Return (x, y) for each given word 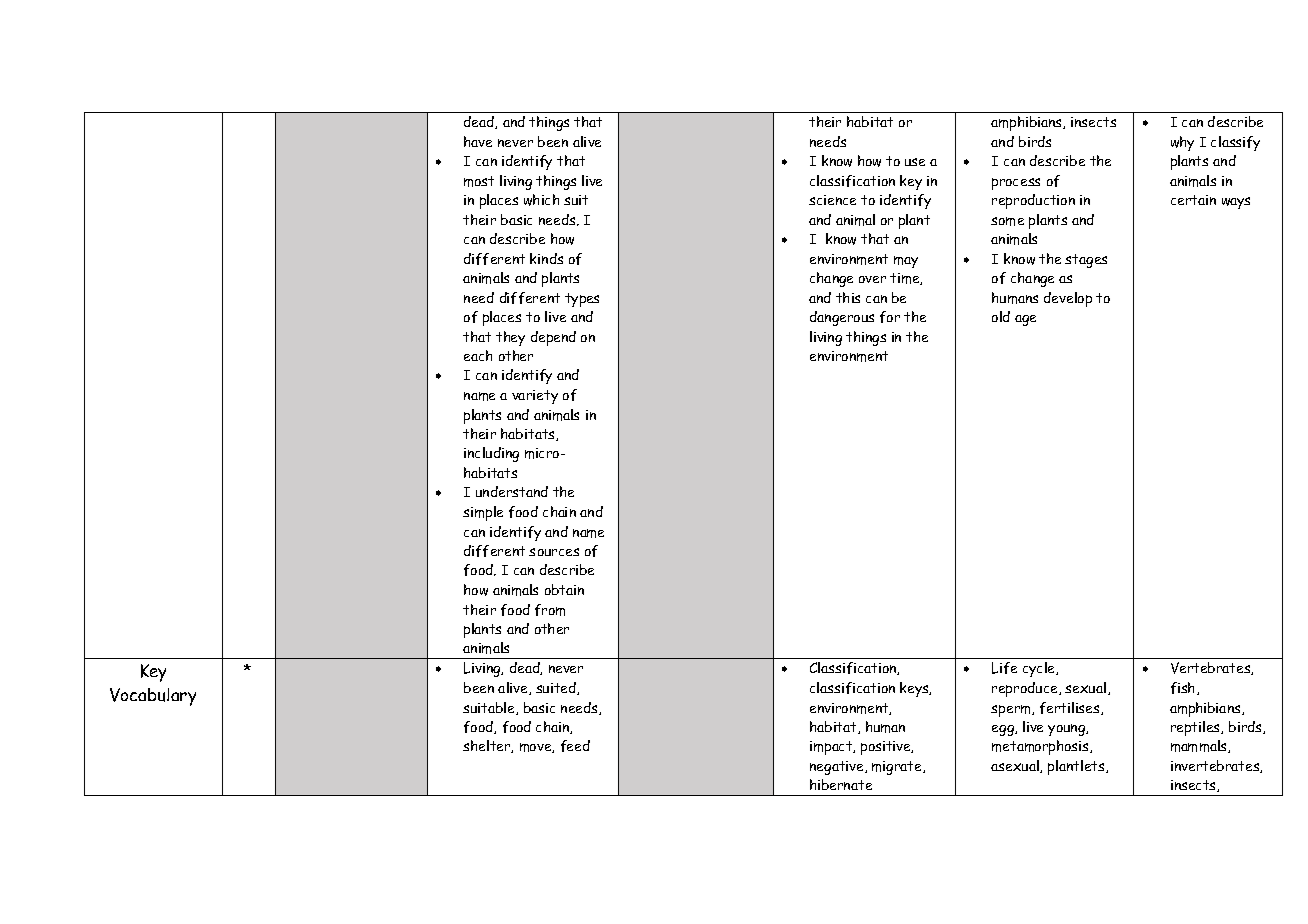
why (1182, 143)
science (832, 200)
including (491, 454)
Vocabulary (153, 697)
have (478, 141)
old (1001, 316)
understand (512, 491)
